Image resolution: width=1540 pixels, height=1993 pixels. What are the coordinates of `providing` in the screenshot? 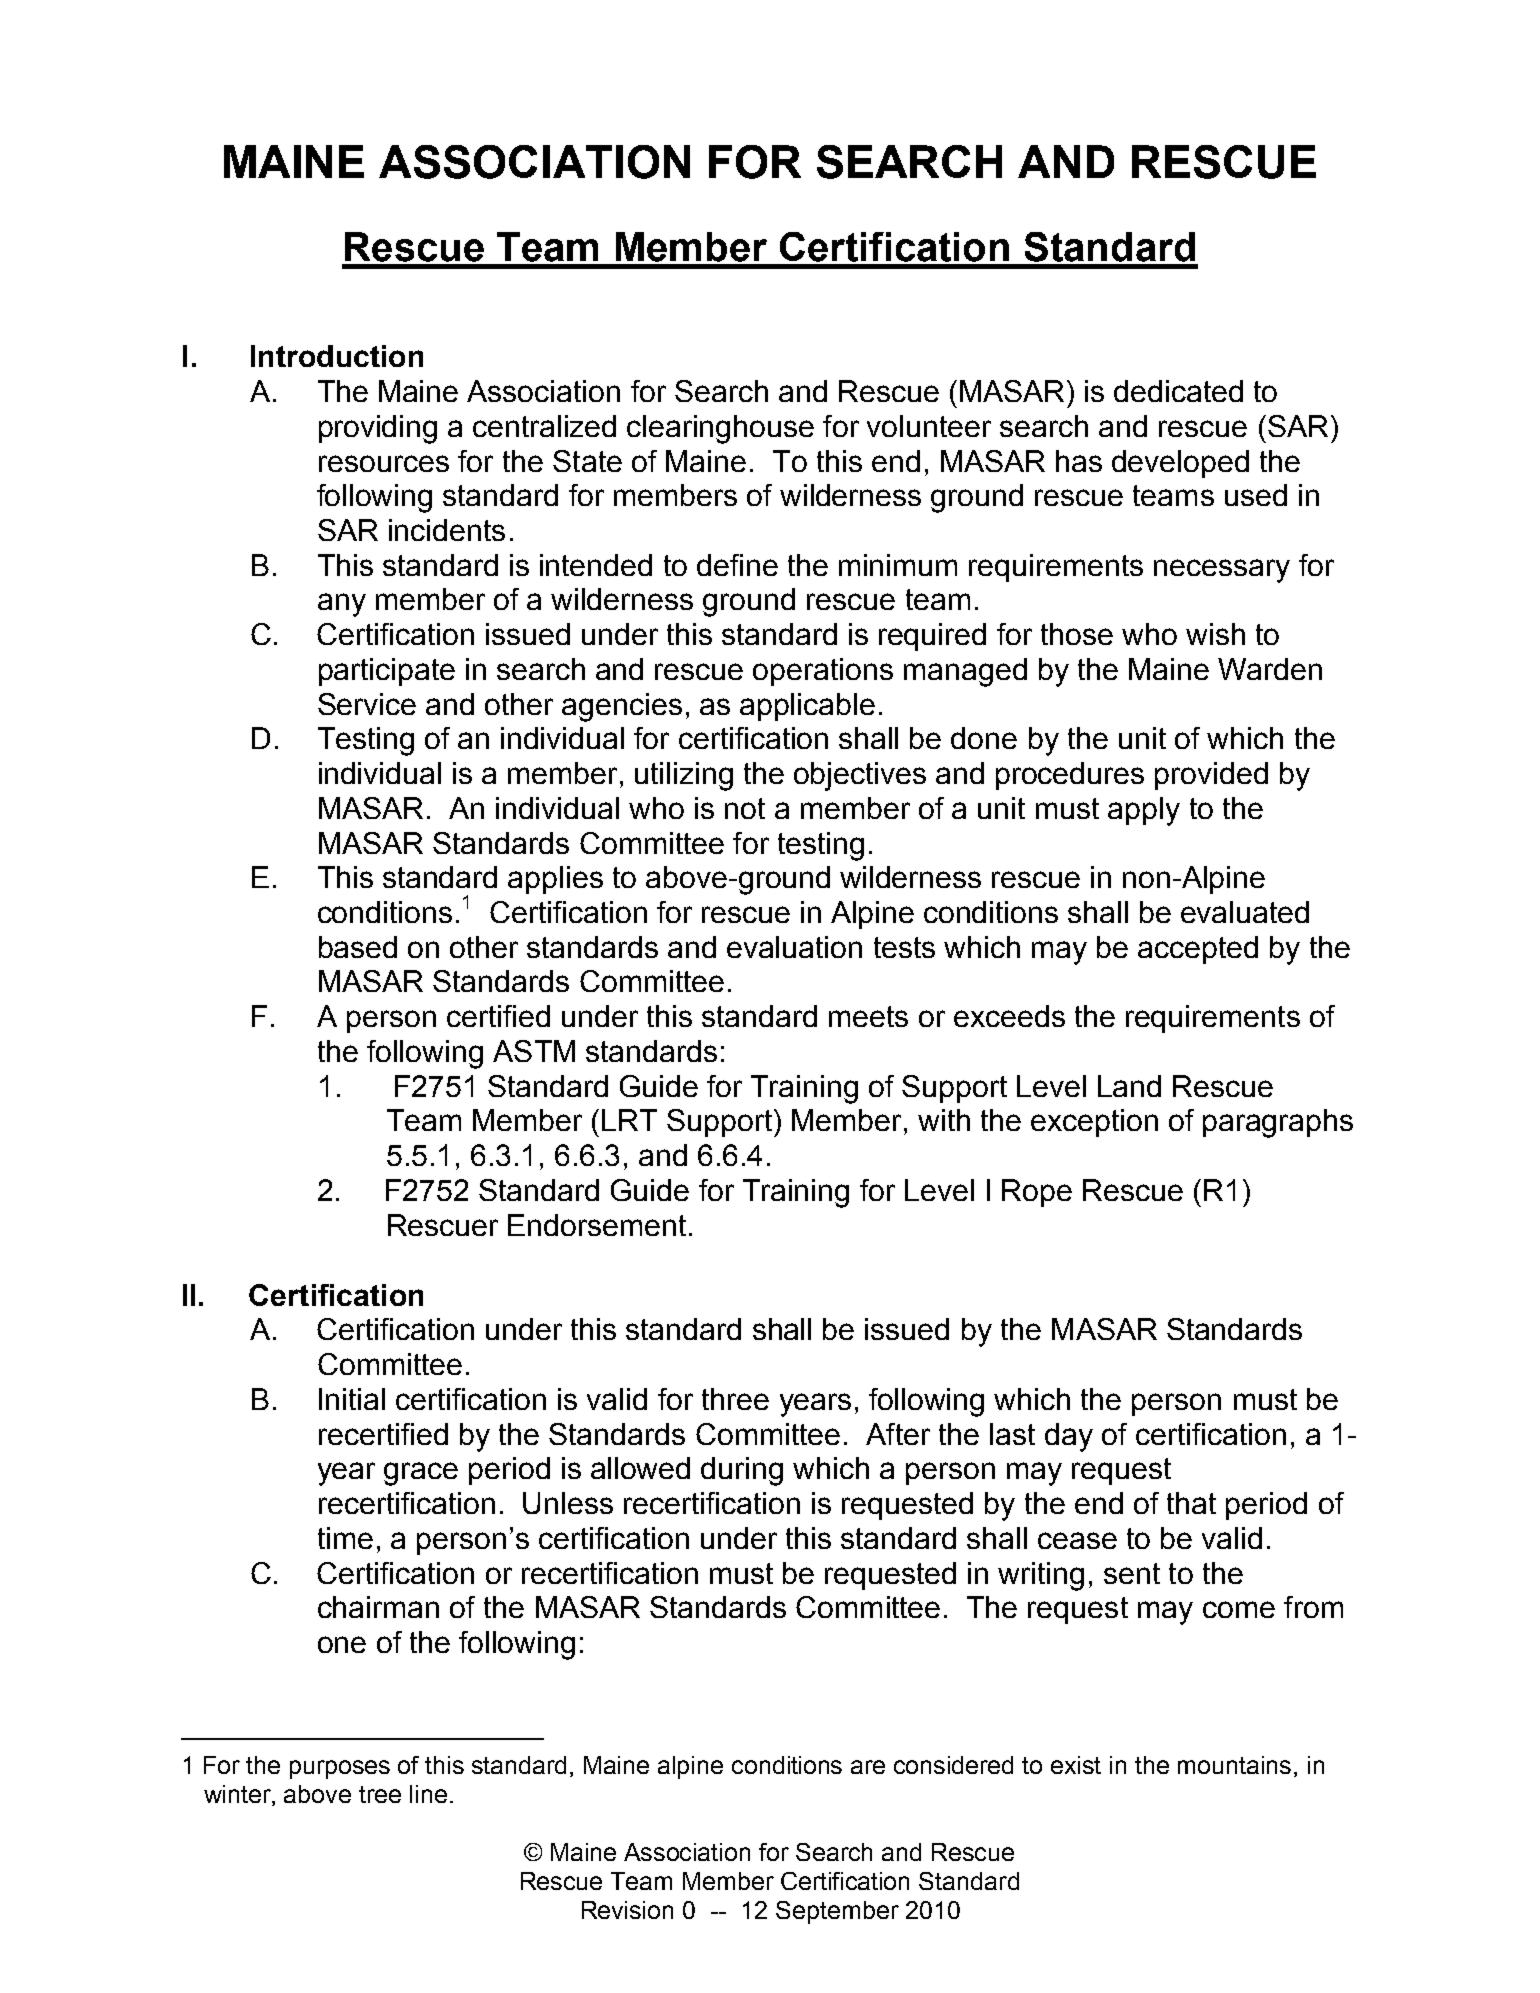 It's located at (378, 429).
